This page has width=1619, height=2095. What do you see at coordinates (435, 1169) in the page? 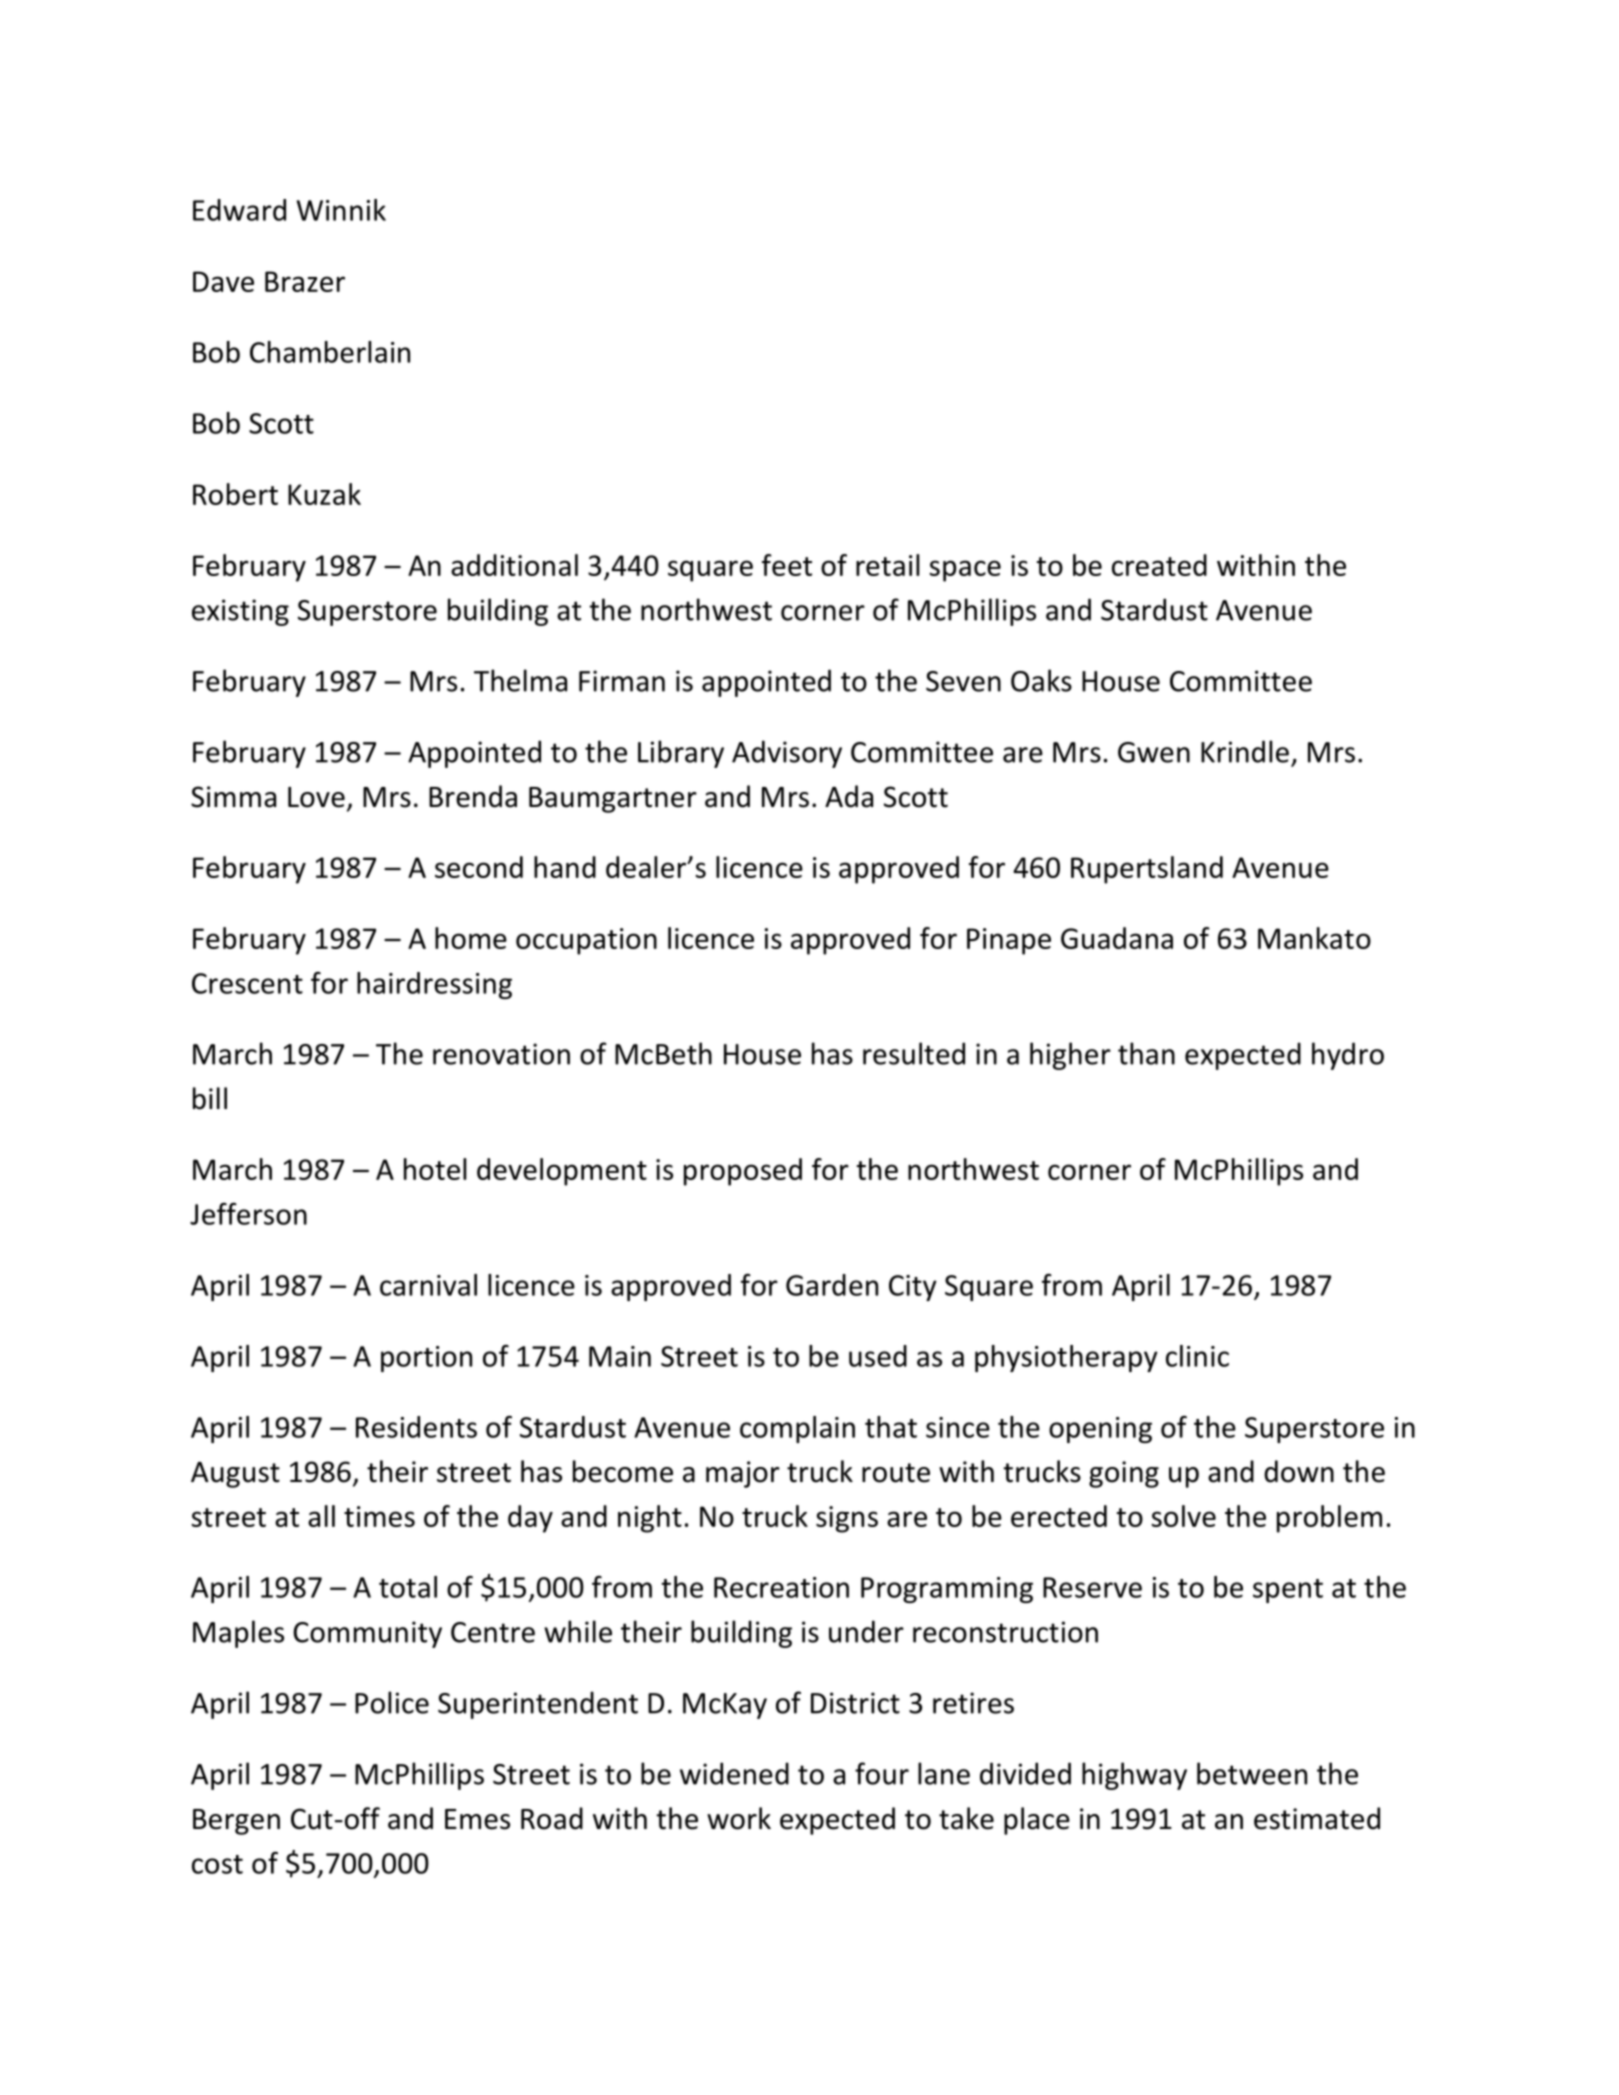
I see `hotel` at bounding box center [435, 1169].
